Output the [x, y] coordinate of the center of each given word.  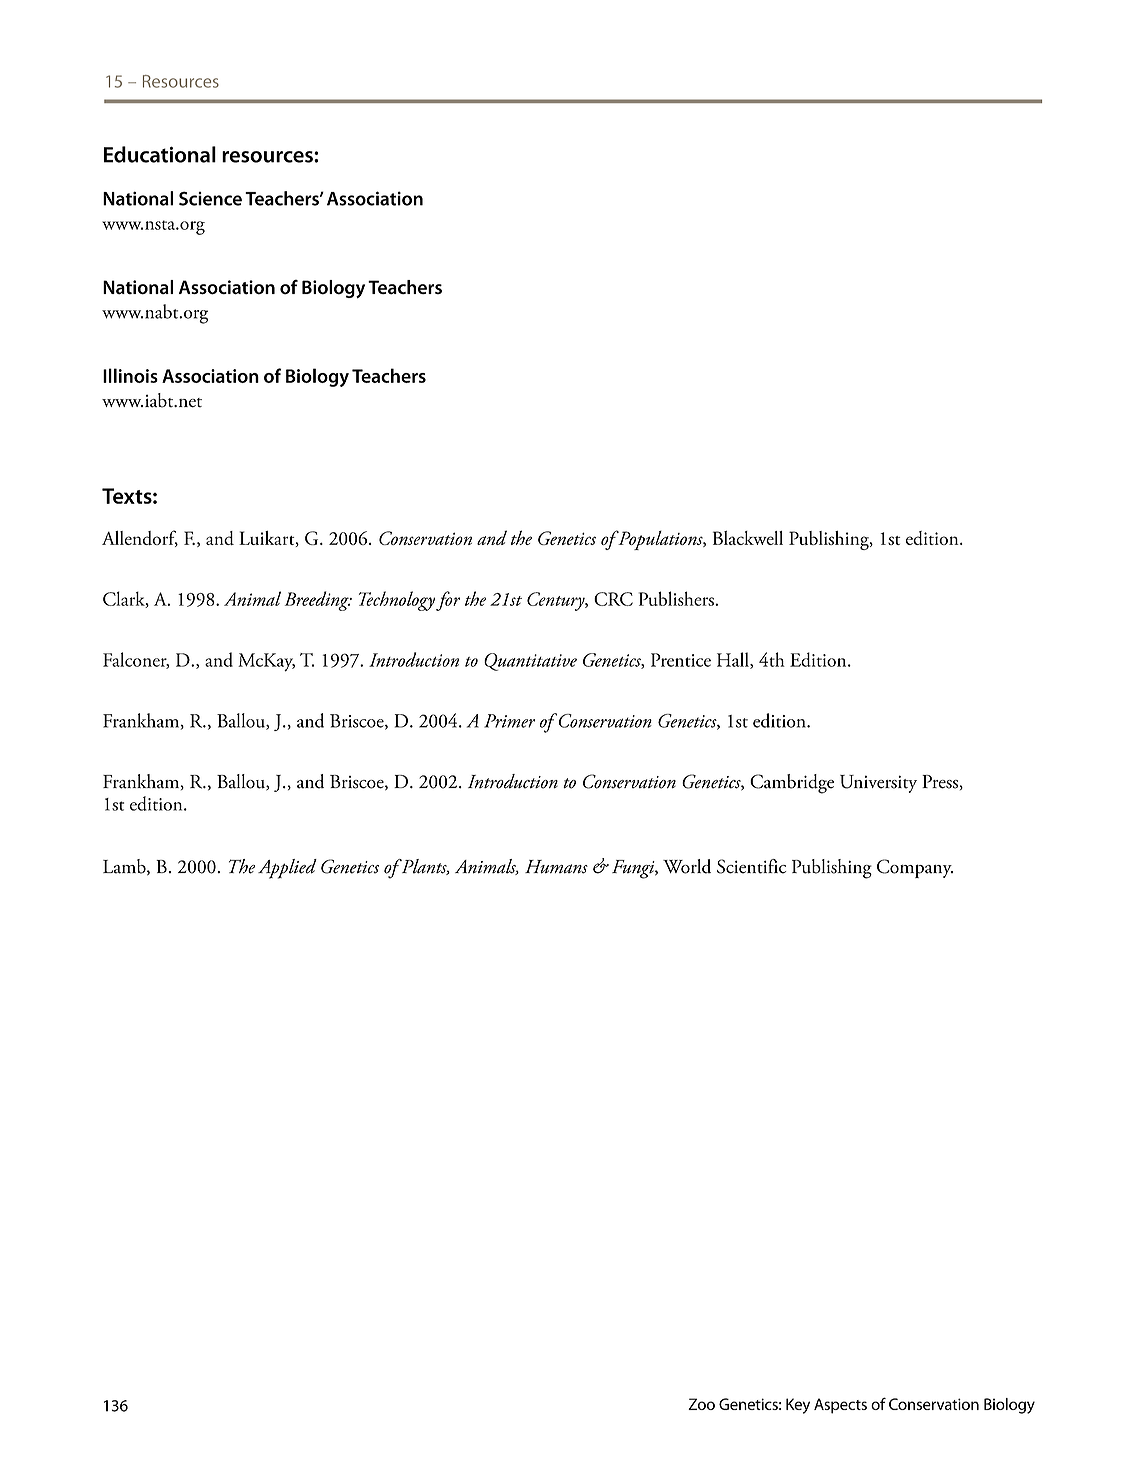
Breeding [318, 601]
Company [915, 868]
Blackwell [748, 538]
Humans [556, 867]
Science [210, 198]
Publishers [677, 598]
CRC [613, 599]
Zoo [701, 1404]
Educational [160, 154]
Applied [287, 869]
